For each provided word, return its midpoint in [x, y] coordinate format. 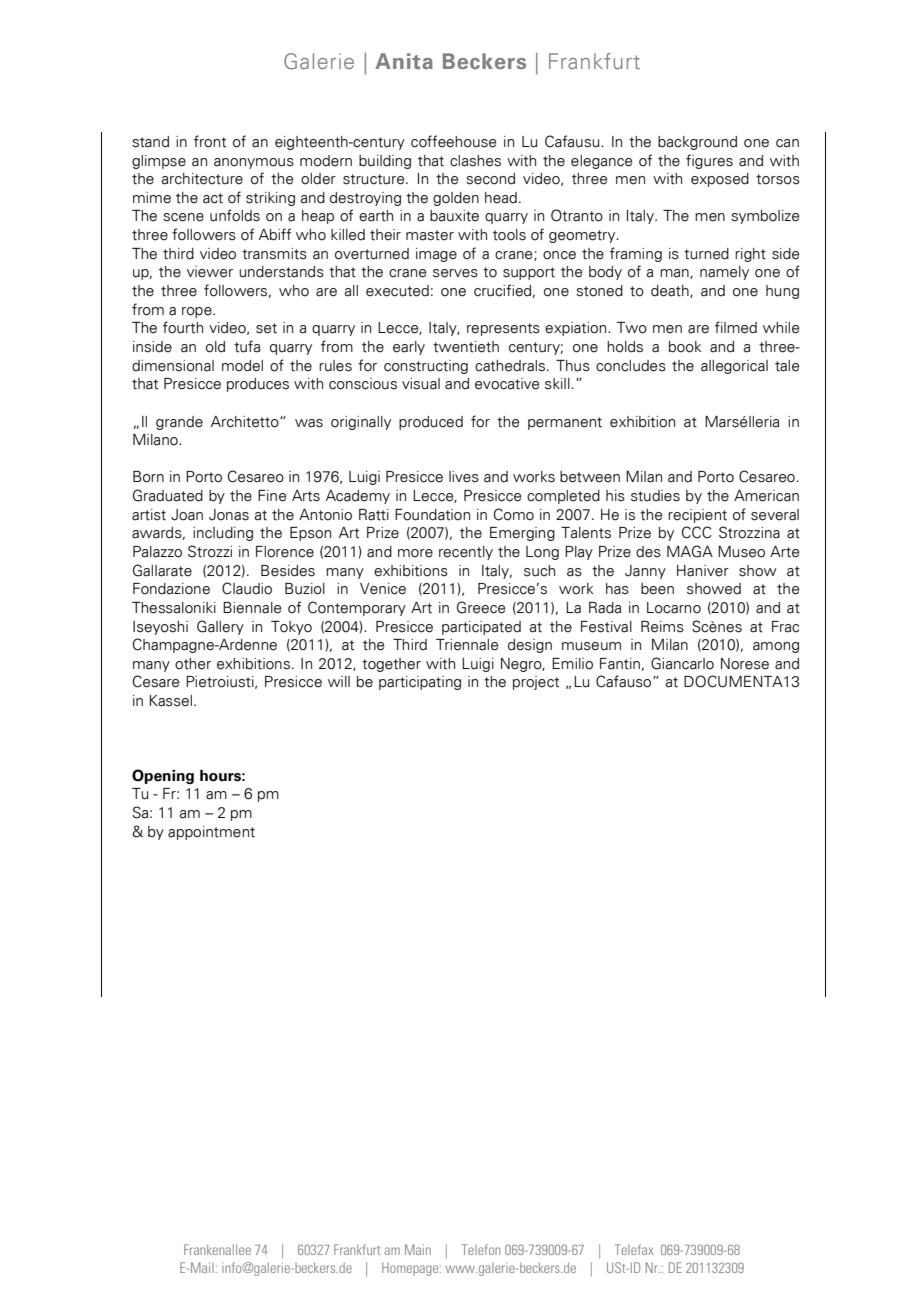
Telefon [481, 1249]
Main [418, 1249]
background [697, 143]
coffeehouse [453, 141]
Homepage [411, 1269]
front [210, 141]
